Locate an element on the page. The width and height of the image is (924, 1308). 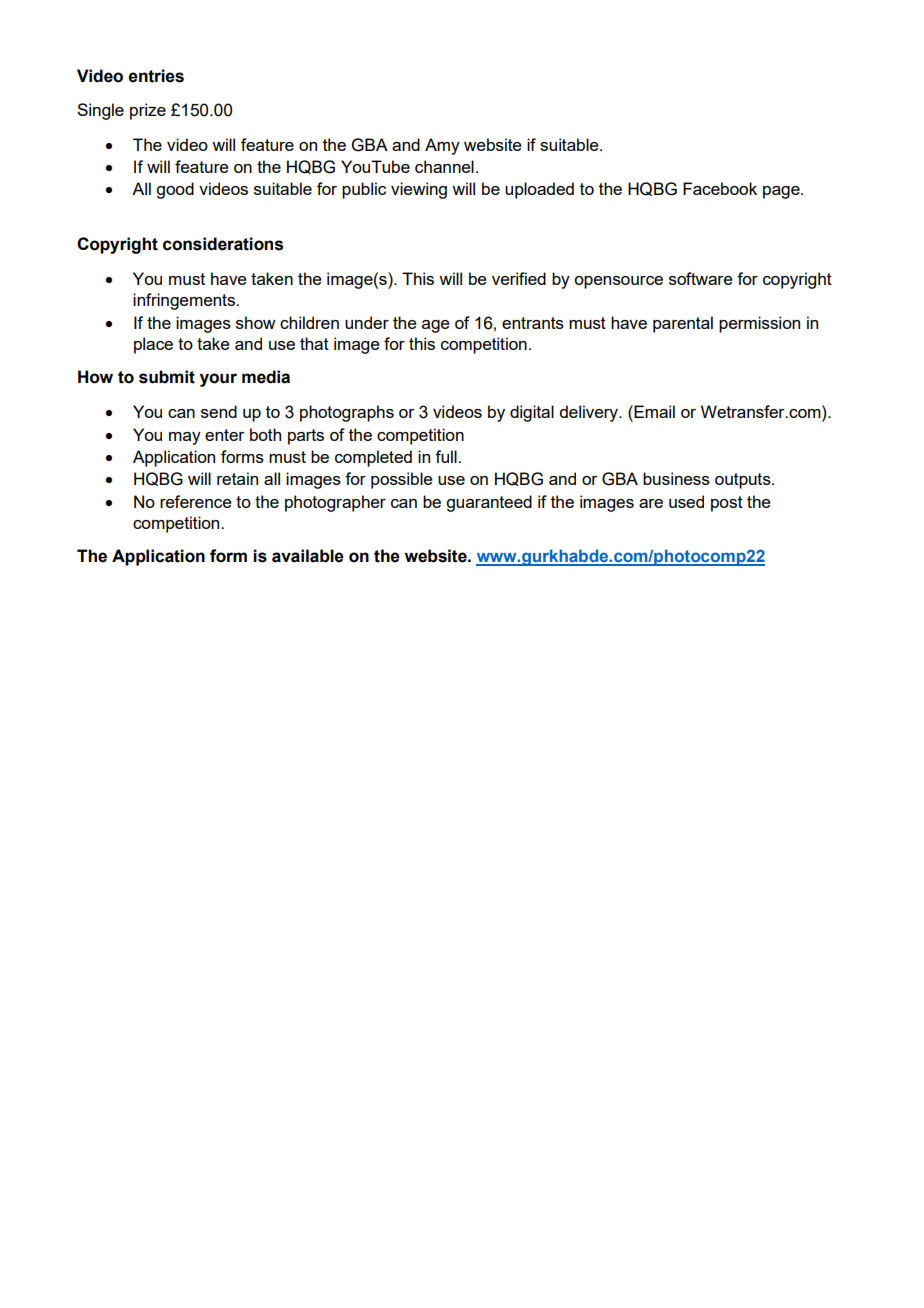
entries is located at coordinates (156, 76).
